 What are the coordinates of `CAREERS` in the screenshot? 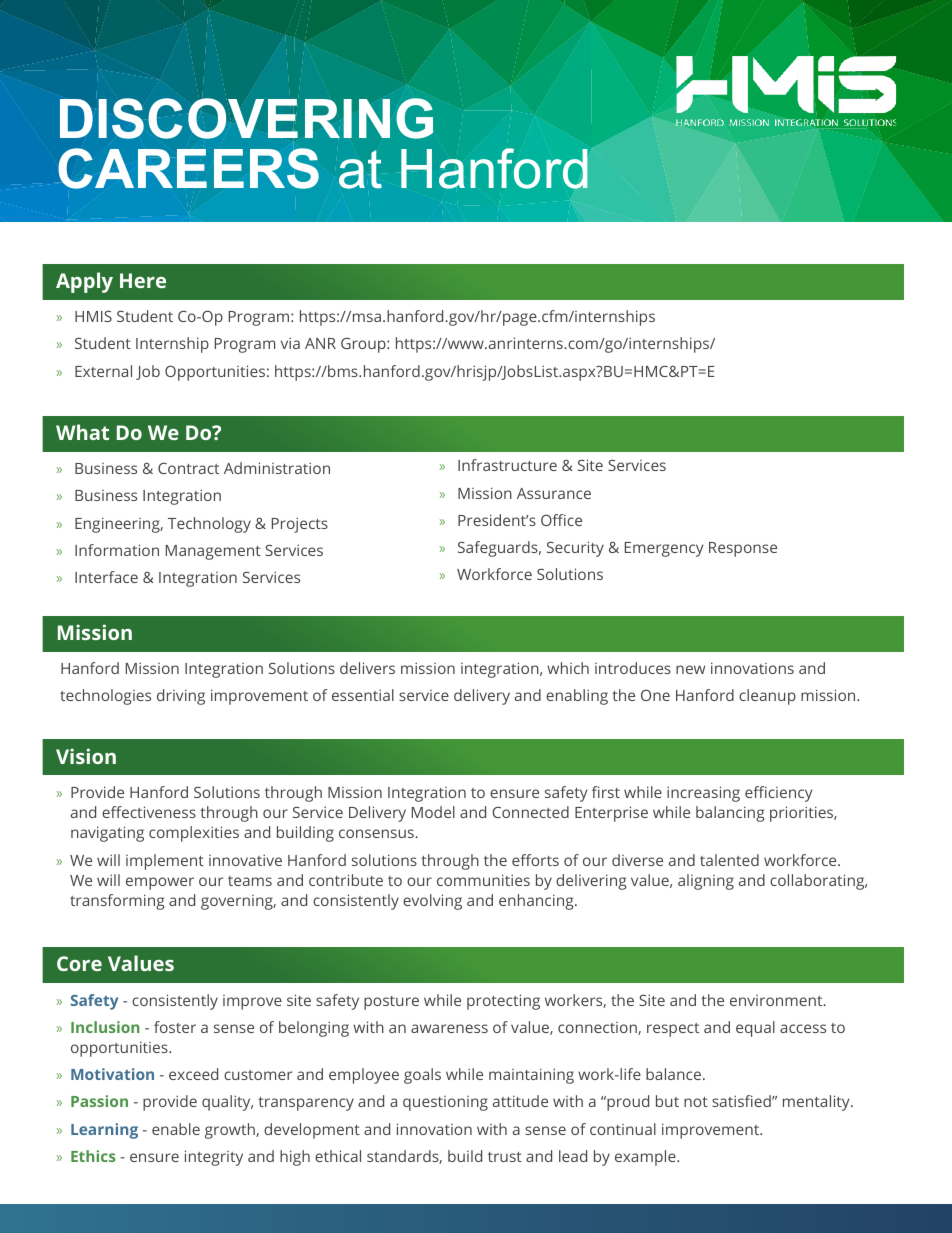 It's located at (188, 168).
